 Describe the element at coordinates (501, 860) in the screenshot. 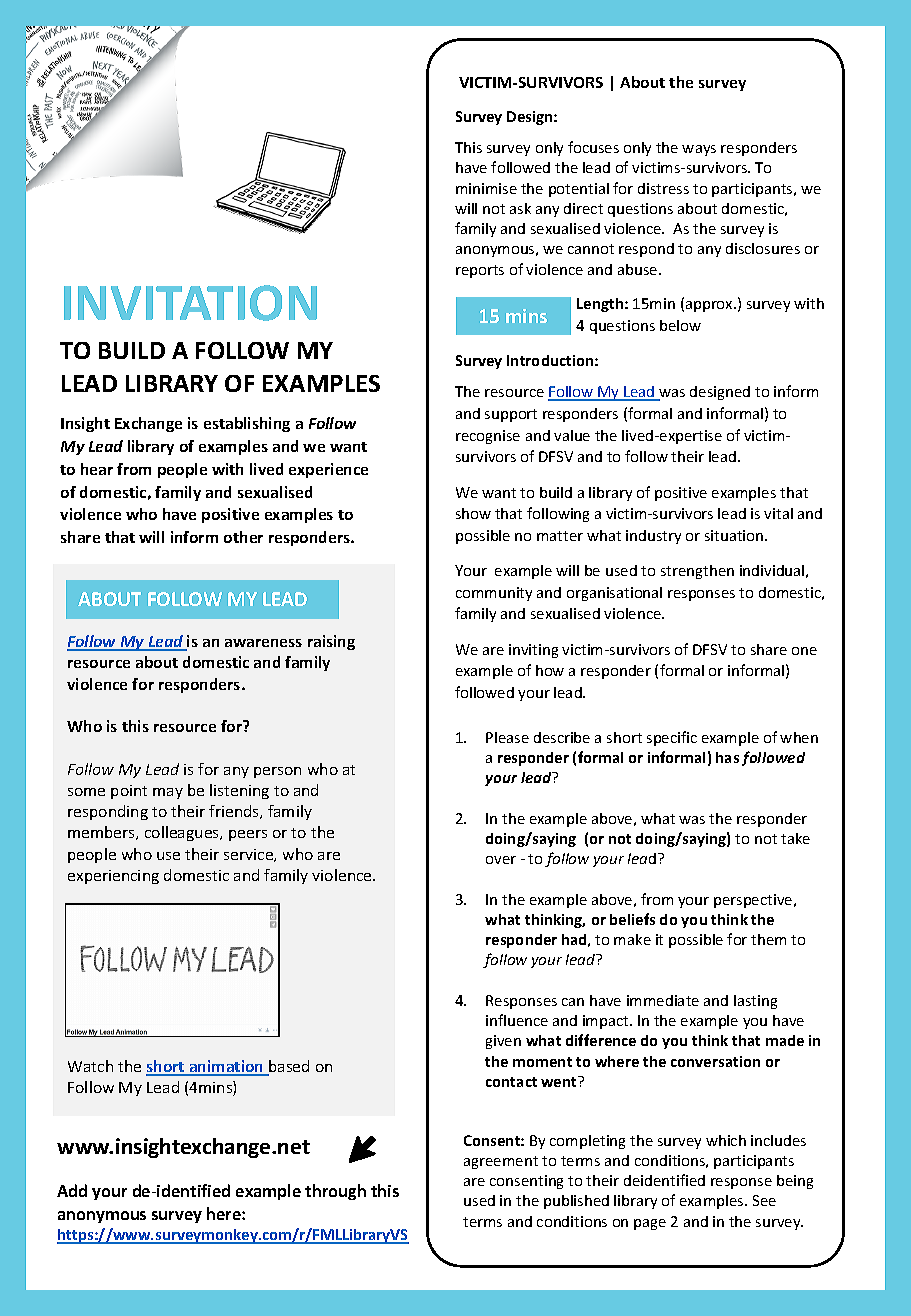

I see `over` at that location.
